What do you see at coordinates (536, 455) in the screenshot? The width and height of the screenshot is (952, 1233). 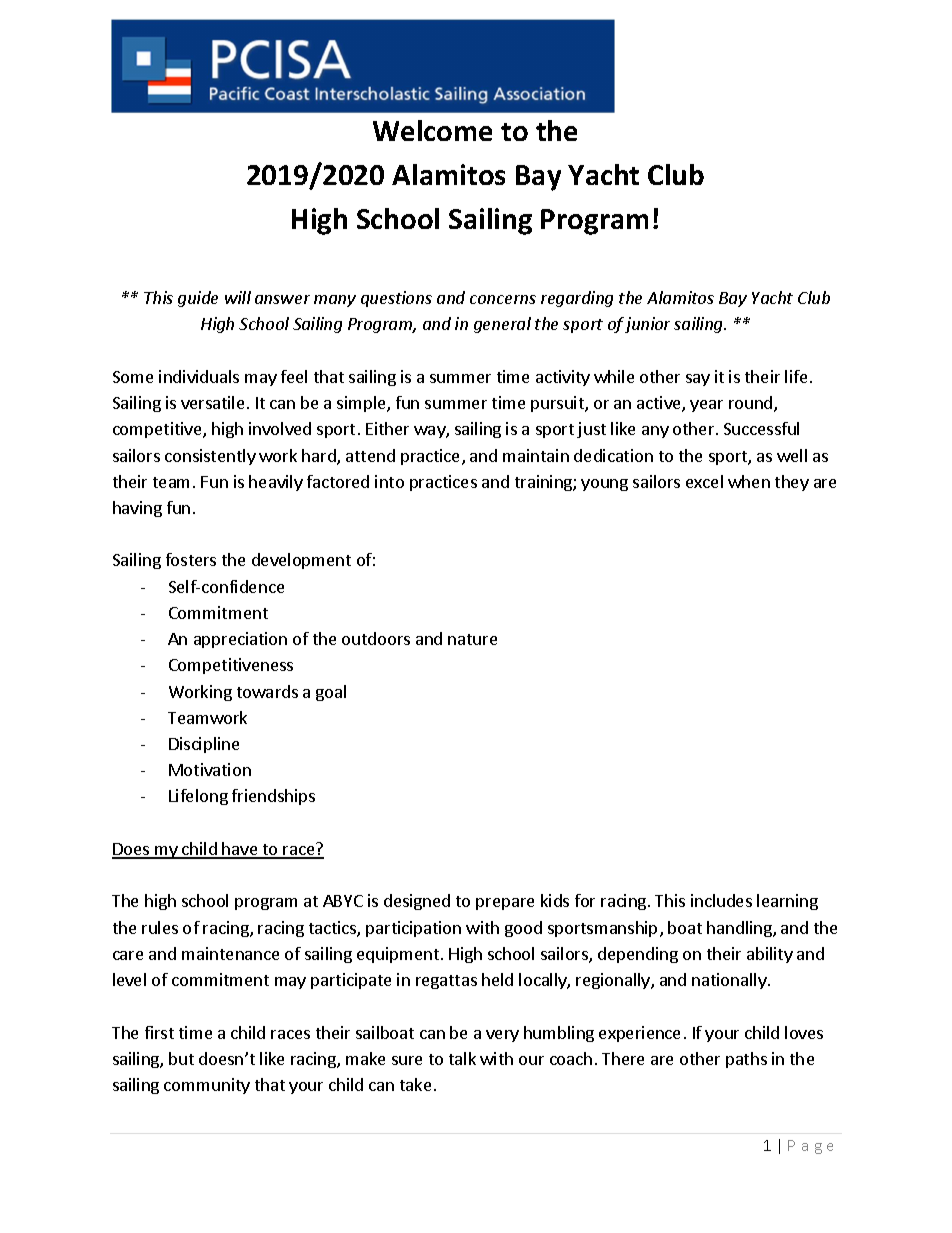 I see `maintain` at bounding box center [536, 455].
